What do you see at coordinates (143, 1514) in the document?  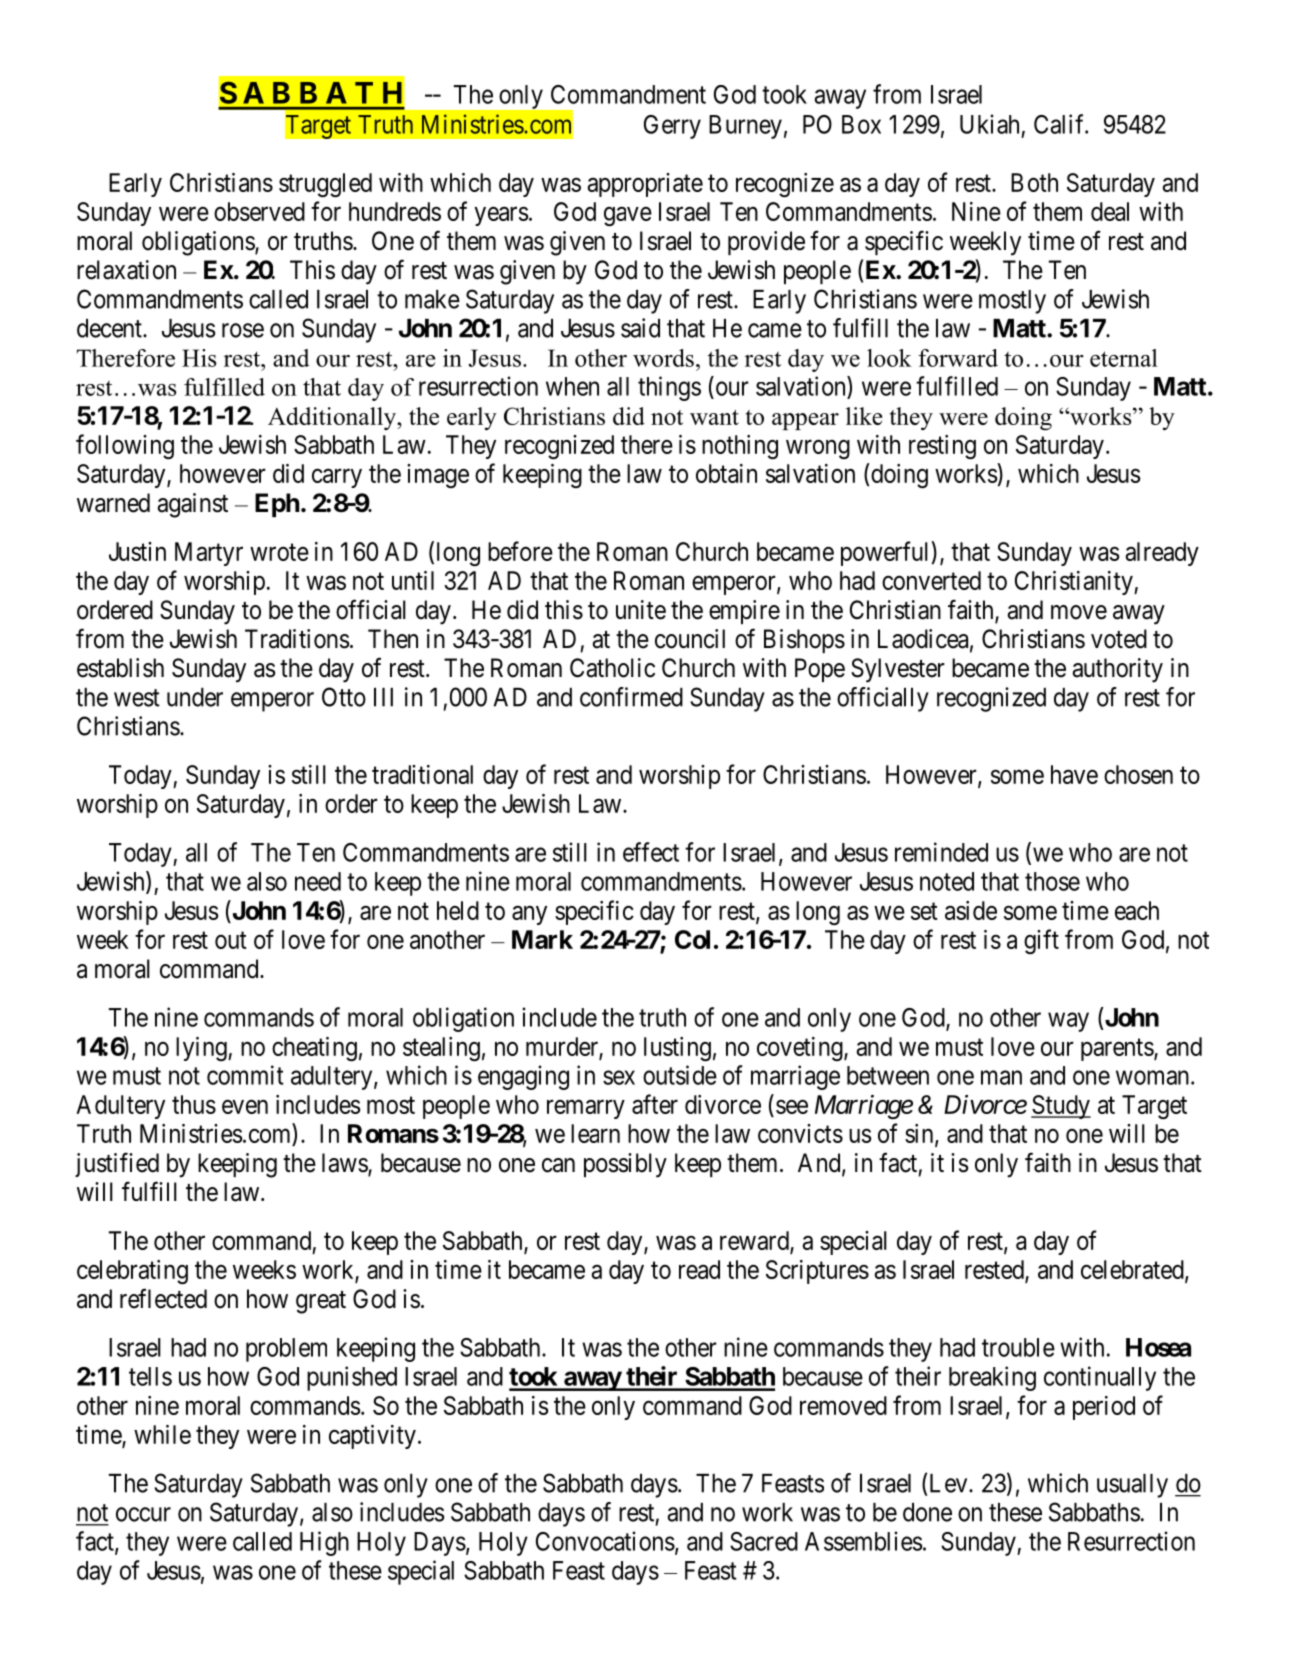 I see `occur` at bounding box center [143, 1514].
